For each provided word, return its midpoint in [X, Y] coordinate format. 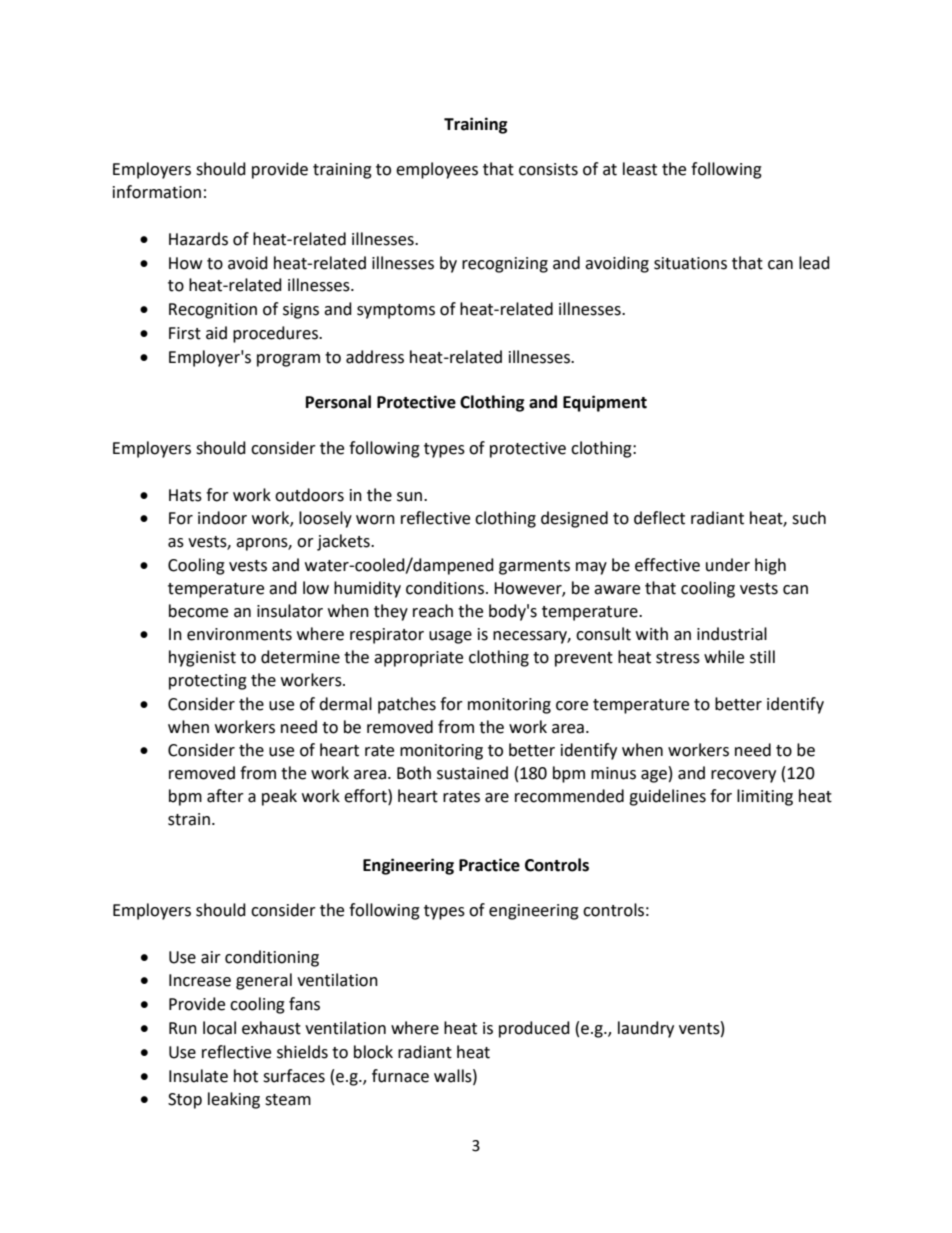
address [375, 357]
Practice [489, 865]
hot [246, 1076]
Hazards [198, 239]
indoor [222, 518]
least [640, 169]
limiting [765, 797]
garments [534, 567]
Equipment [605, 403]
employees [437, 170]
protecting [208, 682]
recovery [743, 776]
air [211, 957]
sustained [472, 773]
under [728, 565]
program [288, 360]
